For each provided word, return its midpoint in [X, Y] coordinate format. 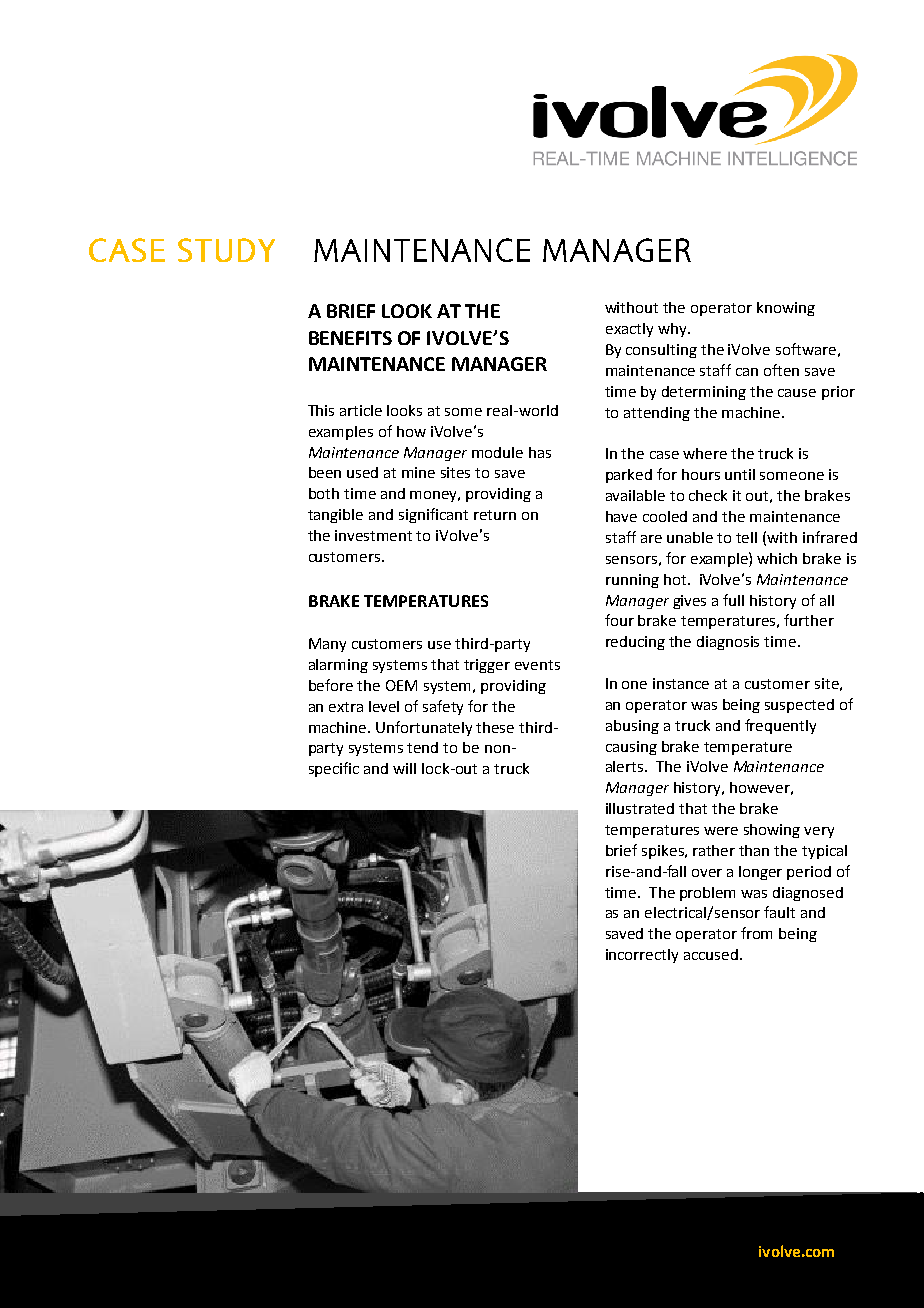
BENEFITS [350, 338]
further [809, 620]
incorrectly [642, 956]
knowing [786, 309]
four [619, 620]
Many [327, 645]
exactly [629, 330]
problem [707, 894]
